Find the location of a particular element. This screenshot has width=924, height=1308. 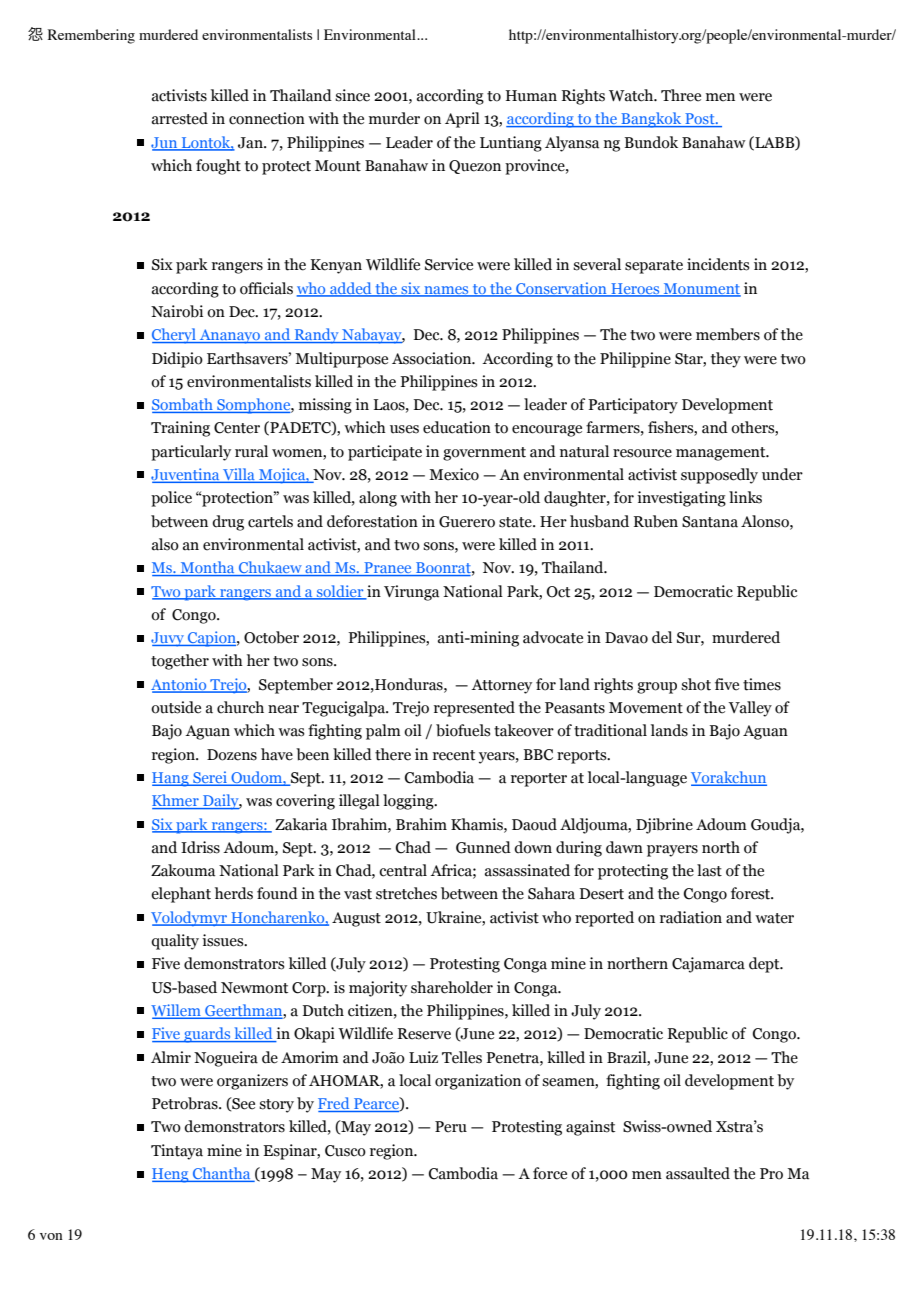

radiation is located at coordinates (691, 917).
